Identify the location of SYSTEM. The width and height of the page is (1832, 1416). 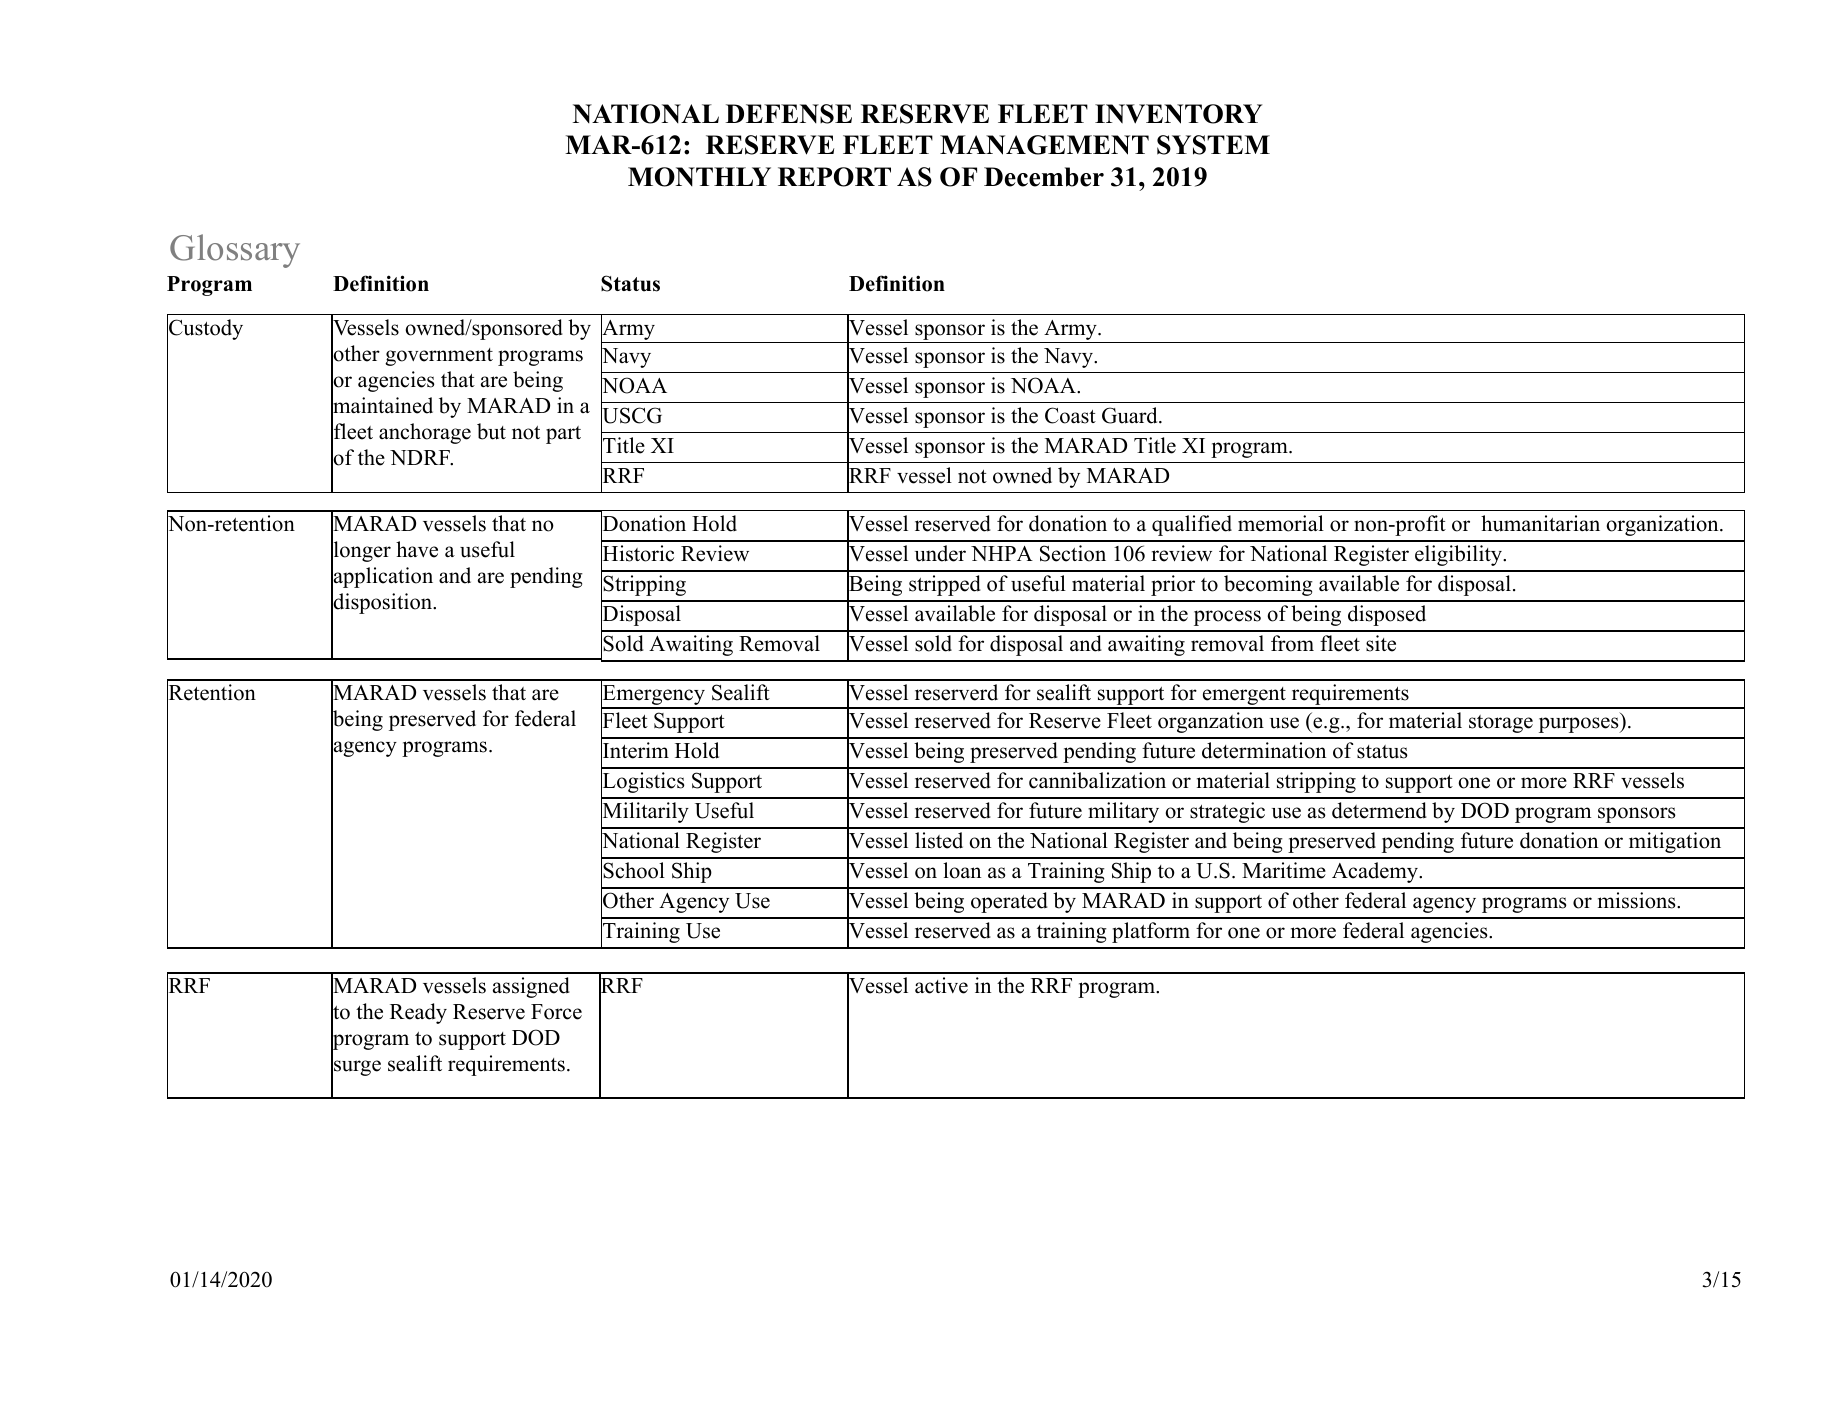
(1213, 145).
